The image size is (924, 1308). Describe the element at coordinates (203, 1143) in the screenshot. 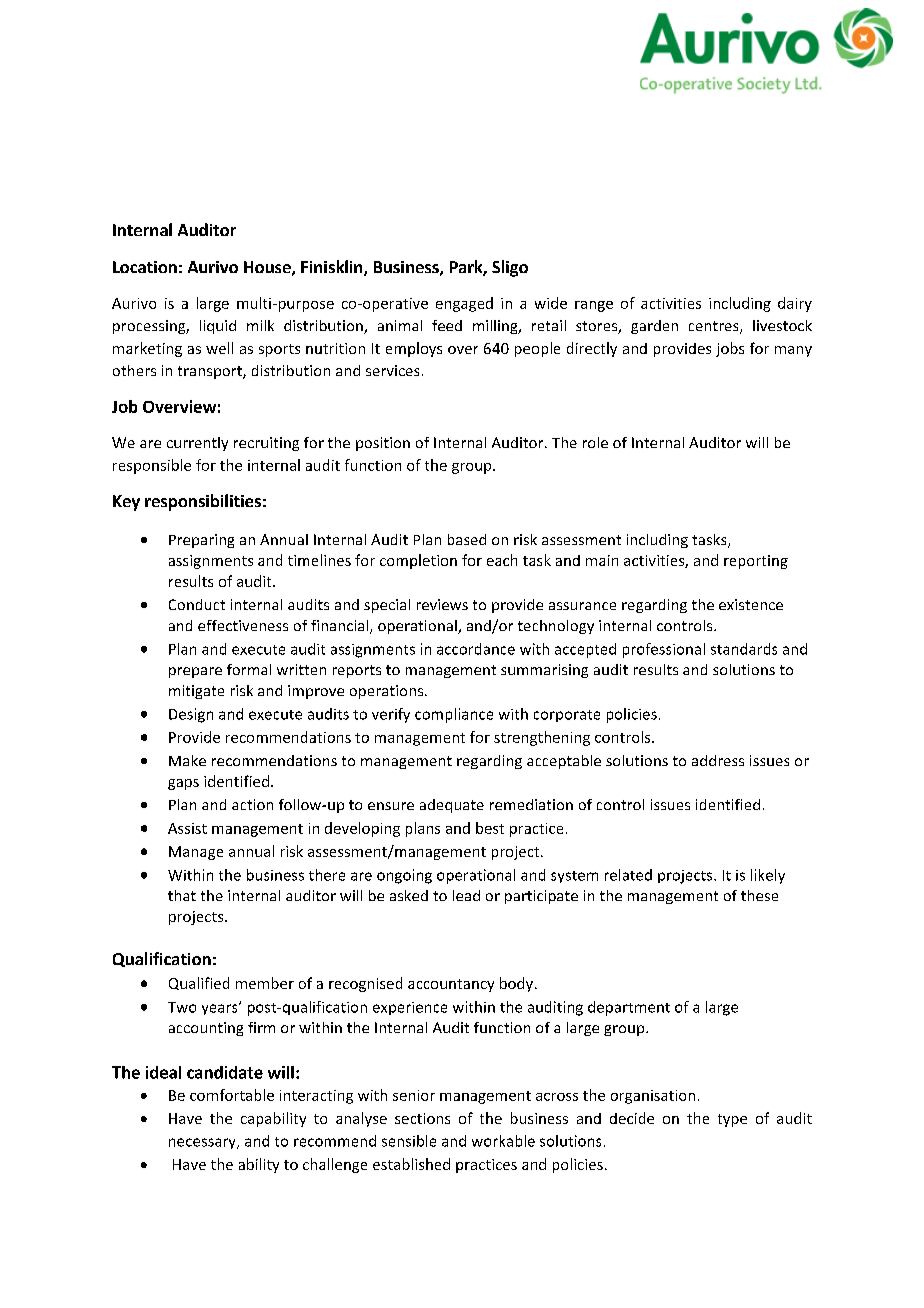

I see `necessary` at that location.
